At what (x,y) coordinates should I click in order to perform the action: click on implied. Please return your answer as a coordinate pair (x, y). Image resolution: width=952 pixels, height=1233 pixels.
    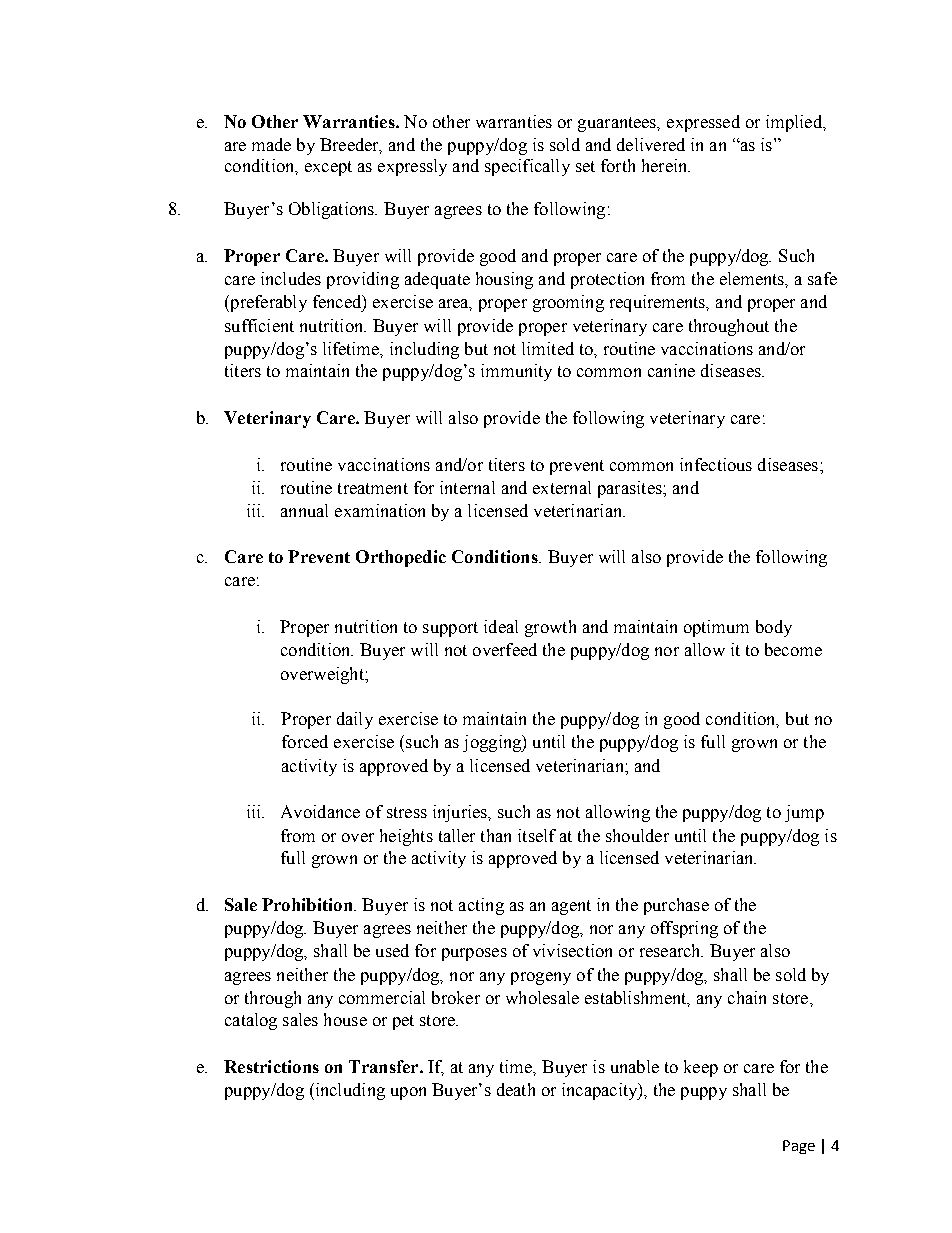
    Looking at the image, I should click on (795, 123).
